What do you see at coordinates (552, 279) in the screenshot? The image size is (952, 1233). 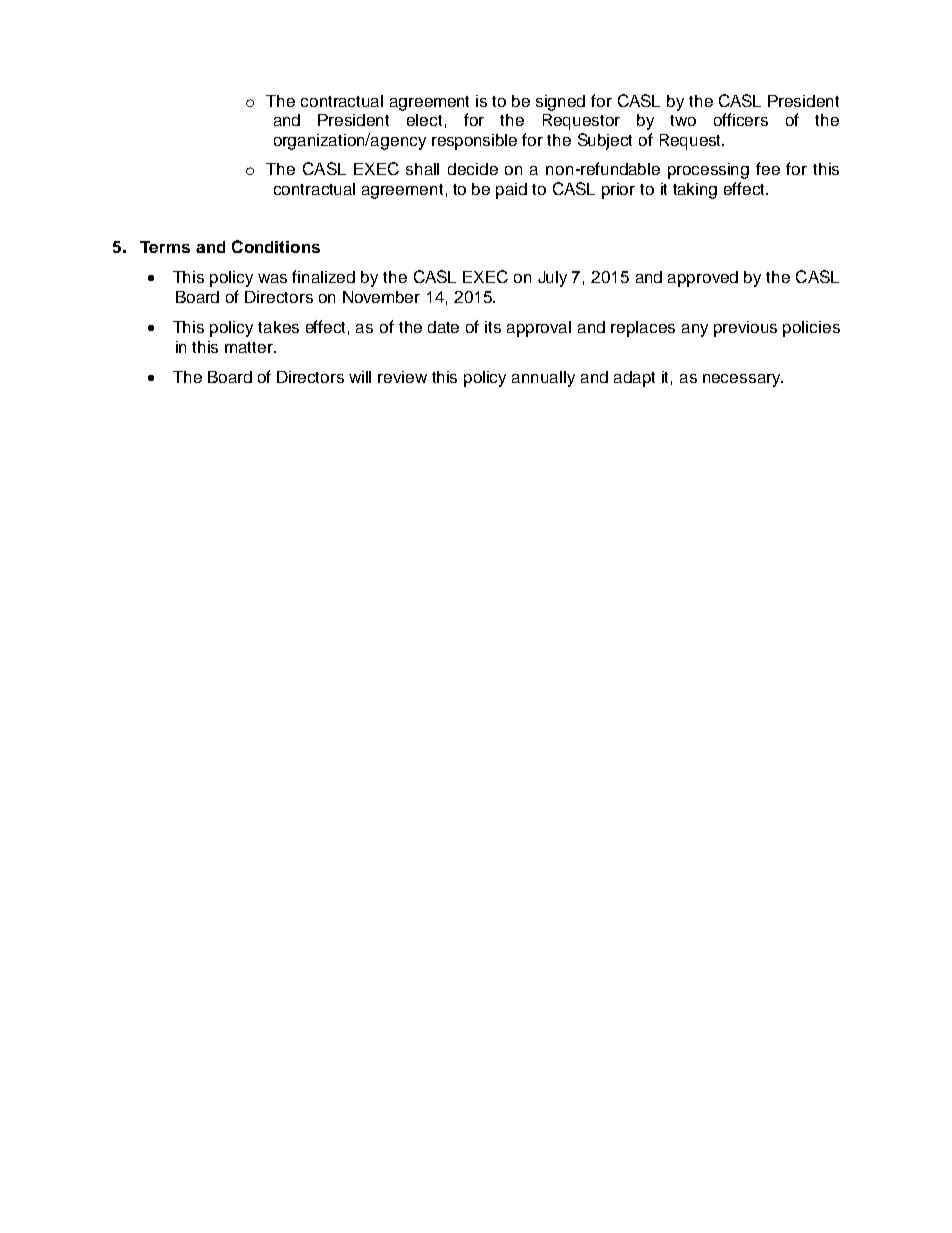 I see `July` at bounding box center [552, 279].
